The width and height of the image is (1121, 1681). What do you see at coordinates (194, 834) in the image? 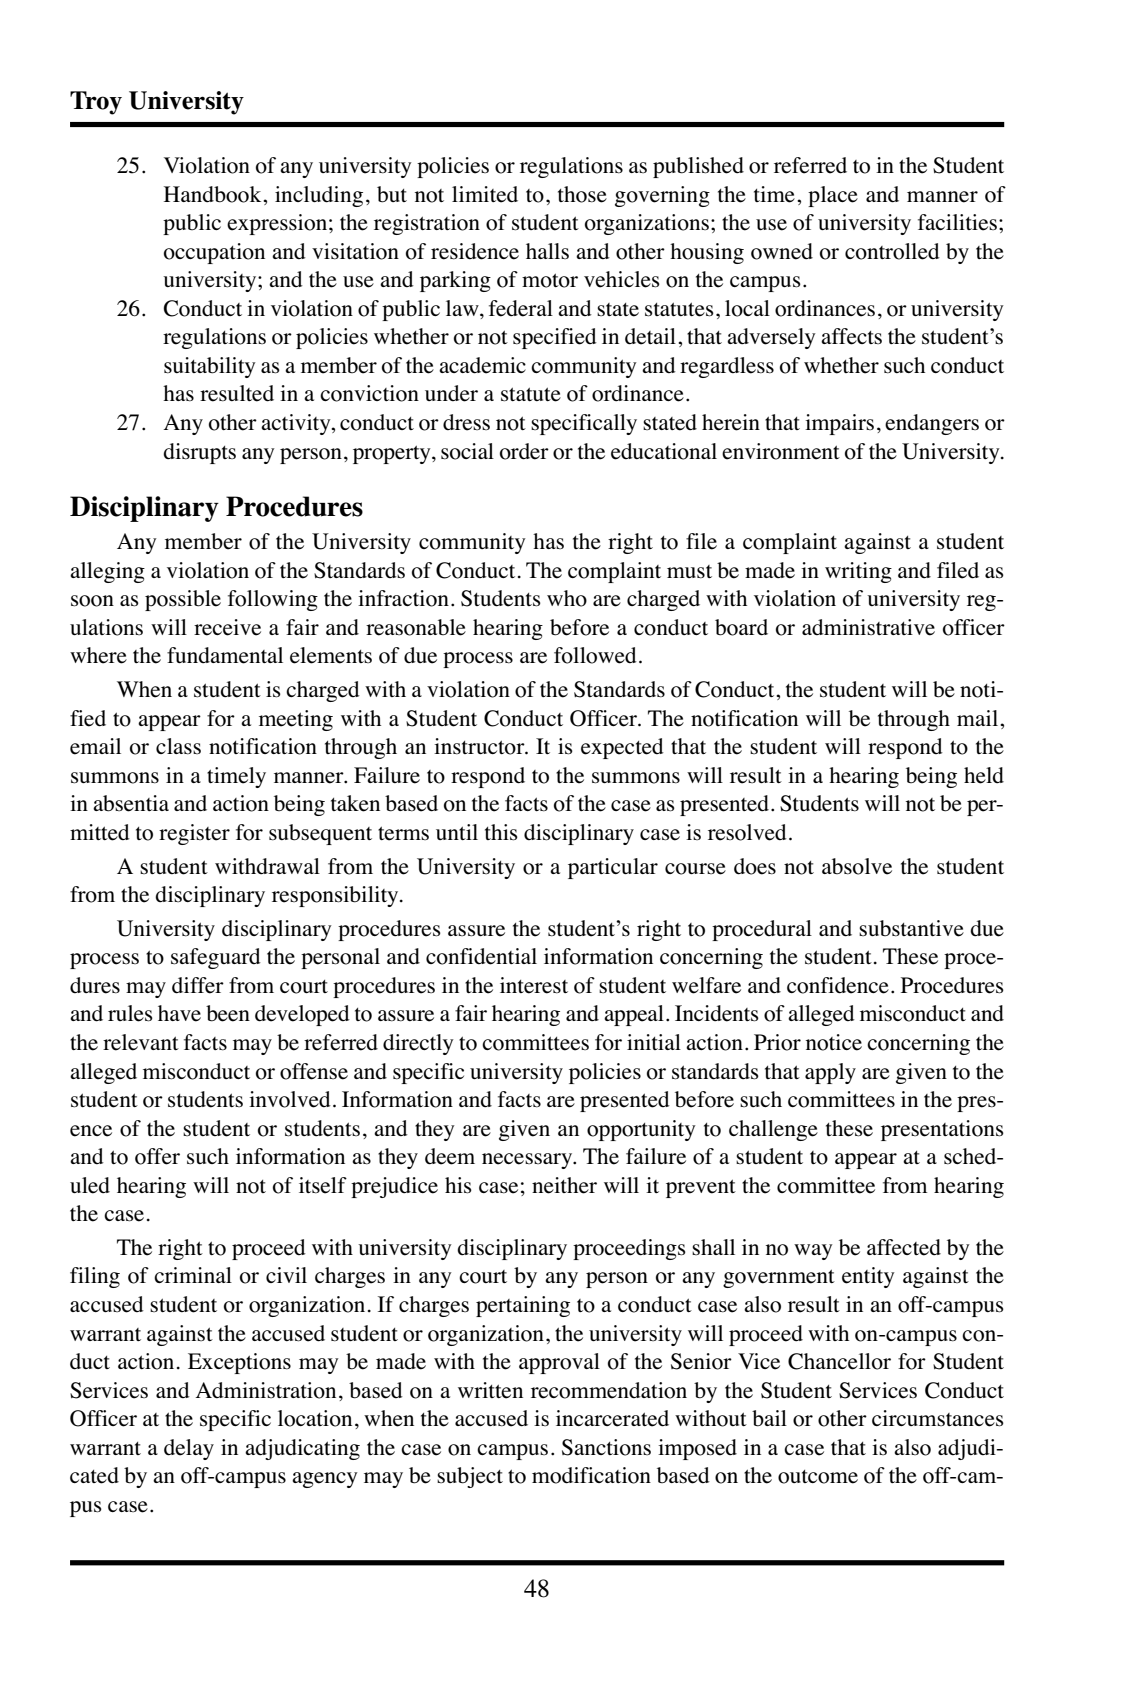
I see `register` at bounding box center [194, 834].
